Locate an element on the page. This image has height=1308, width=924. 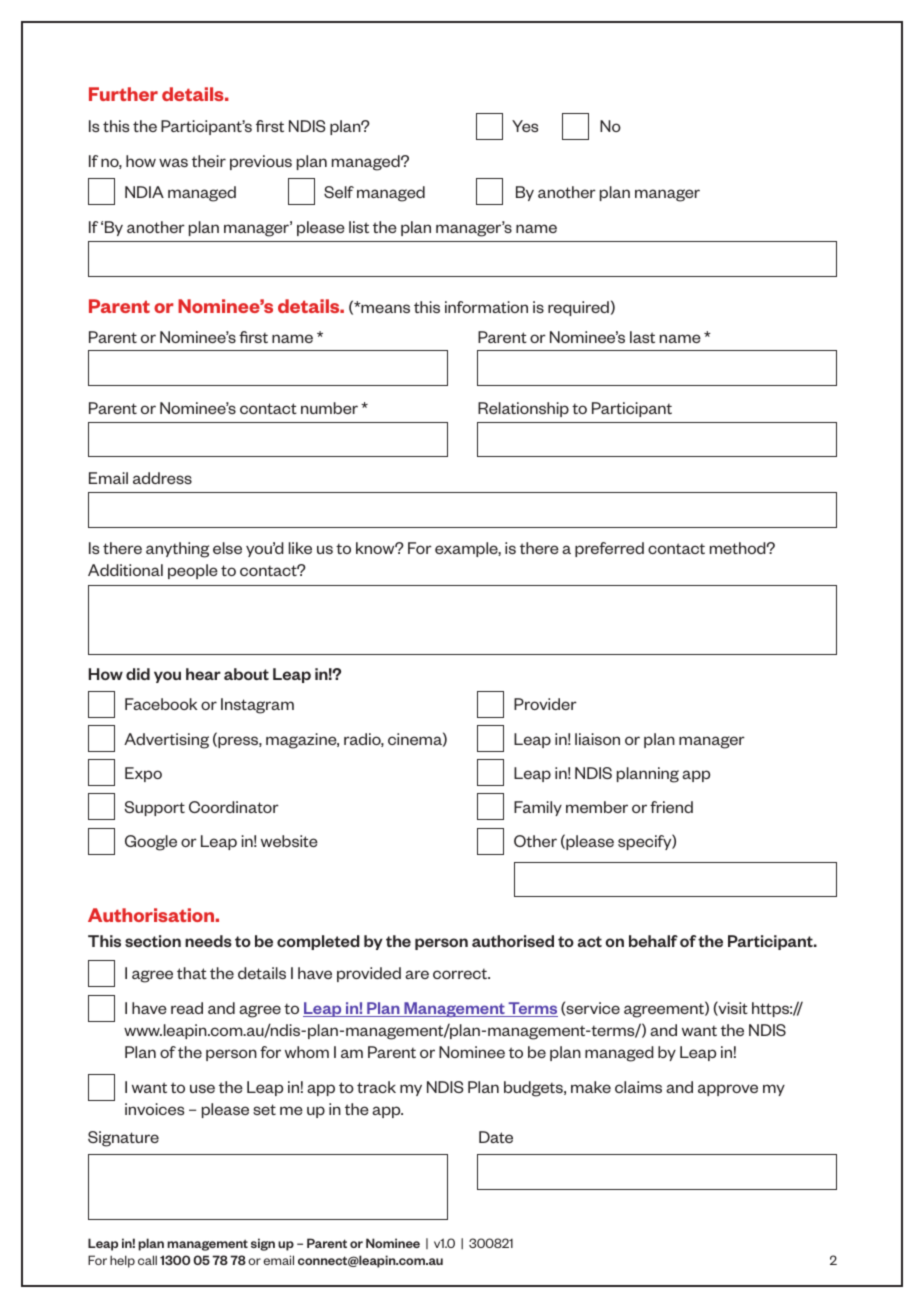
correct is located at coordinates (461, 973).
